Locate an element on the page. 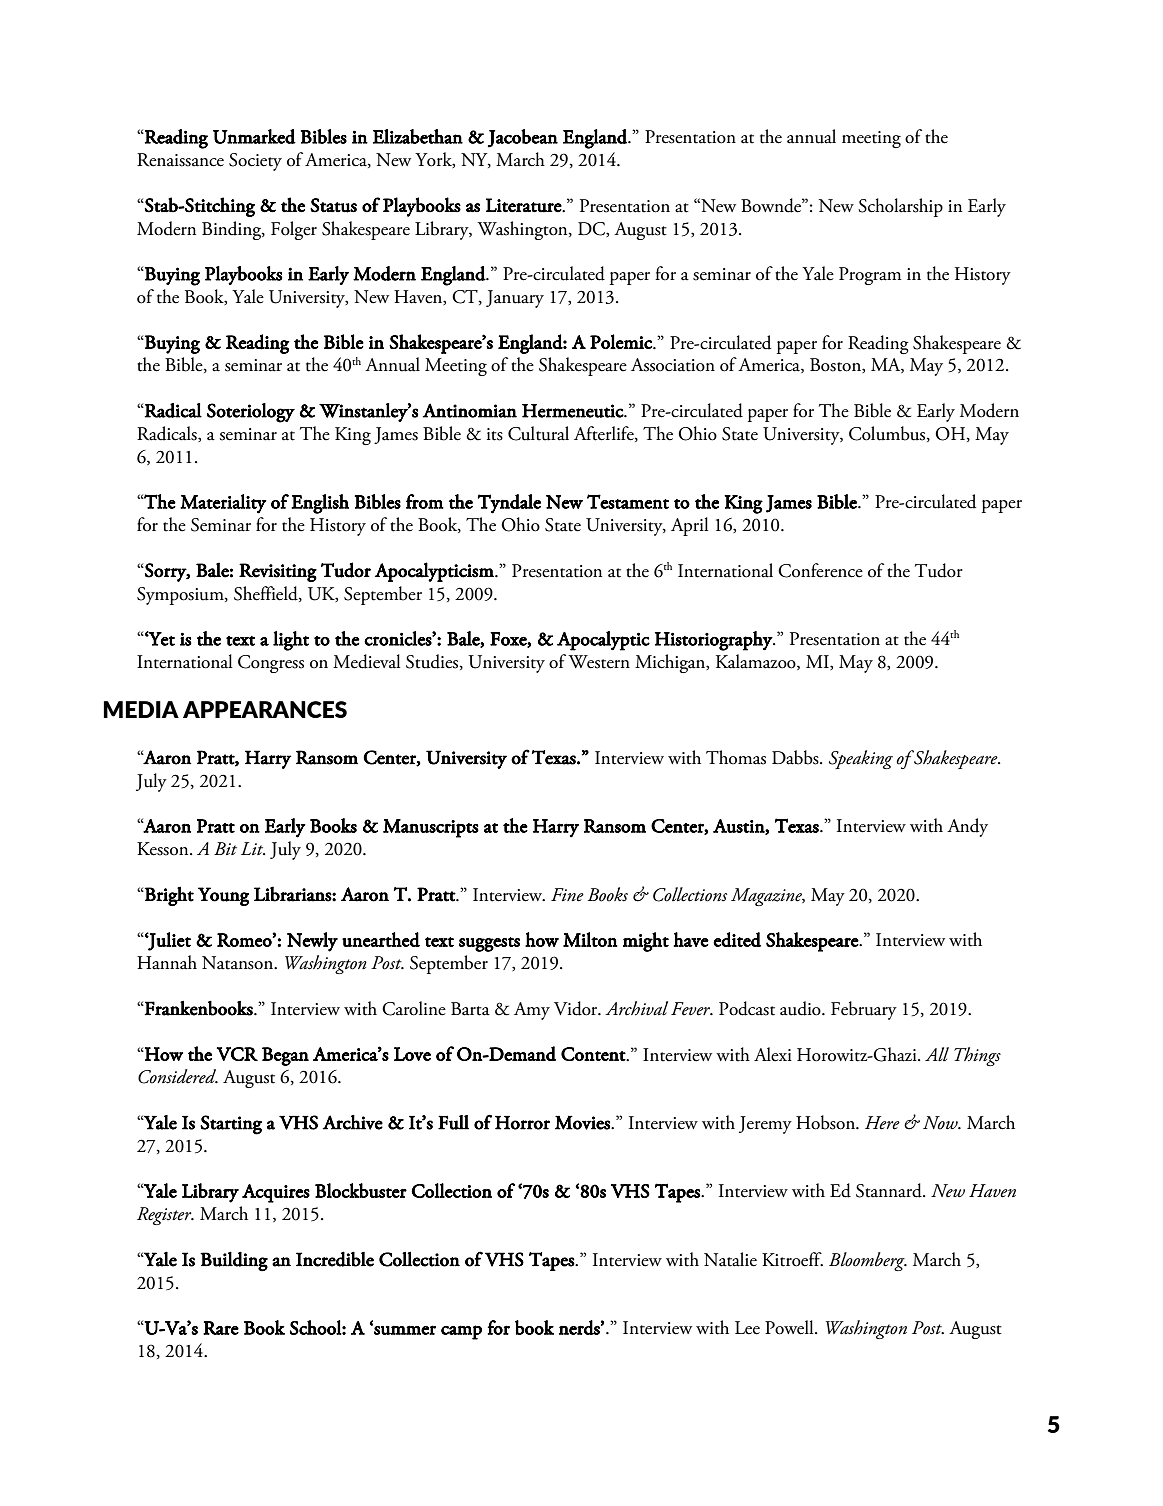 The height and width of the document is (1506, 1163). Rare is located at coordinates (221, 1328).
